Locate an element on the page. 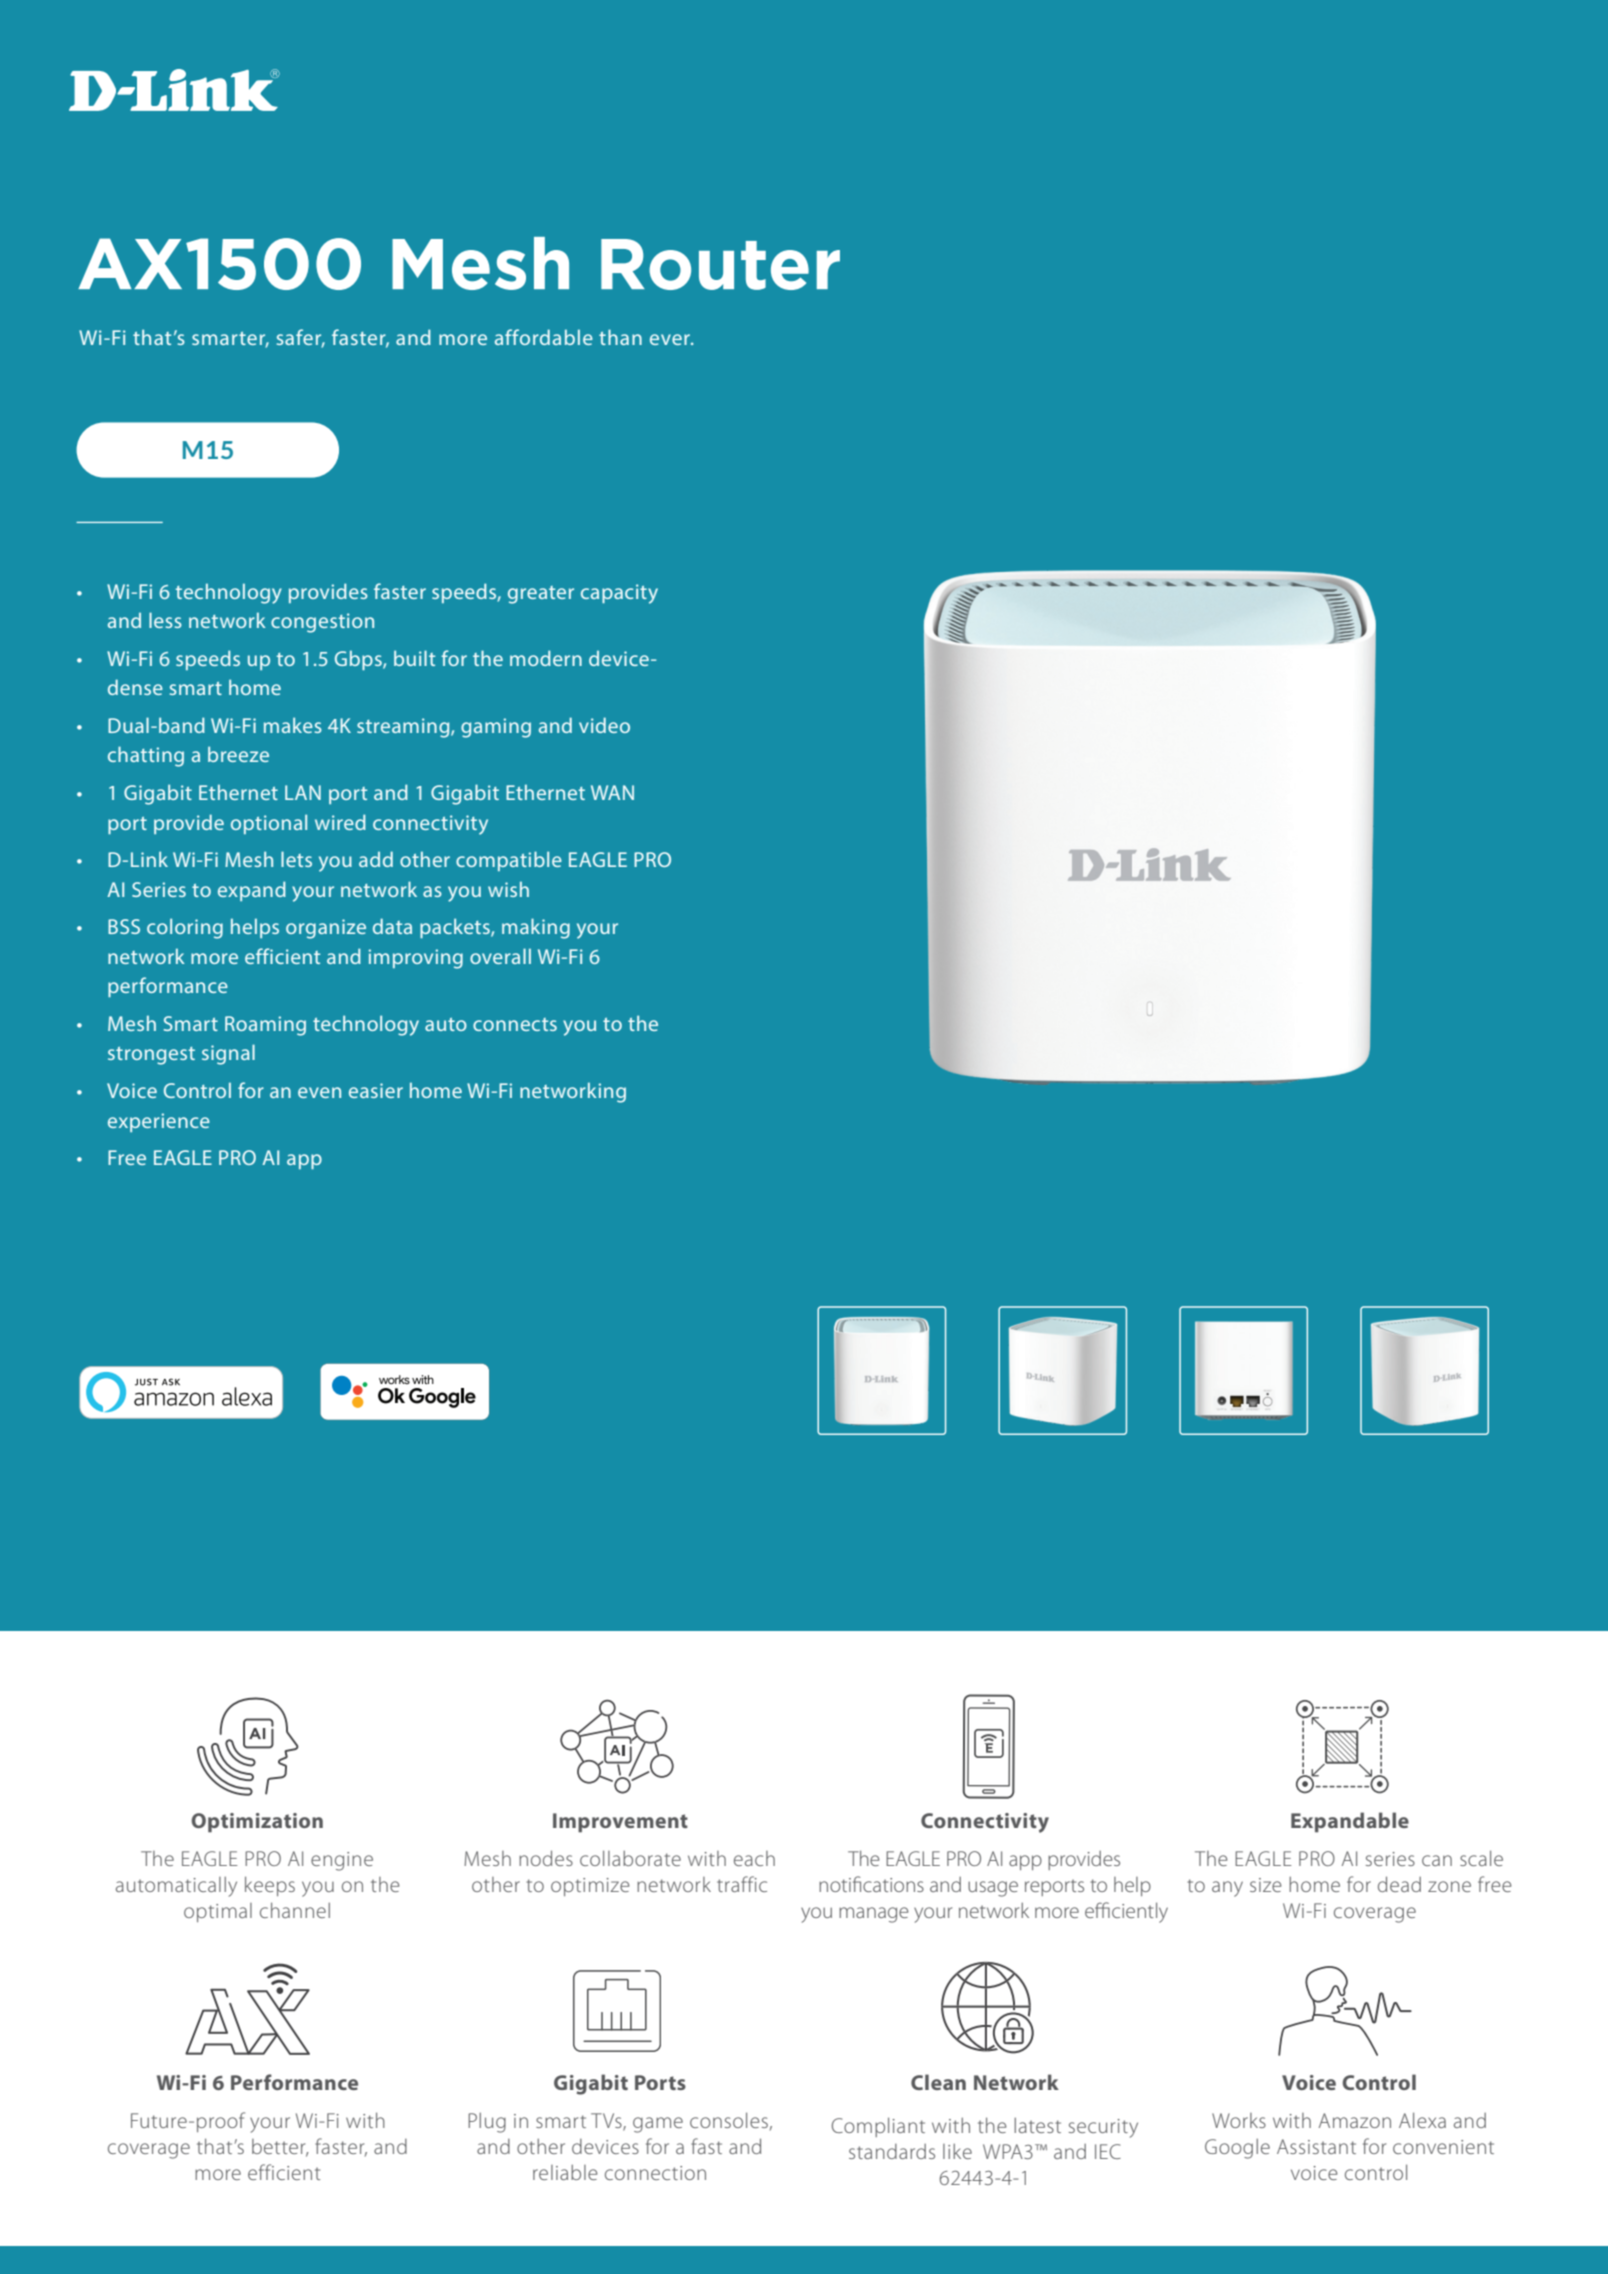  than is located at coordinates (620, 337).
